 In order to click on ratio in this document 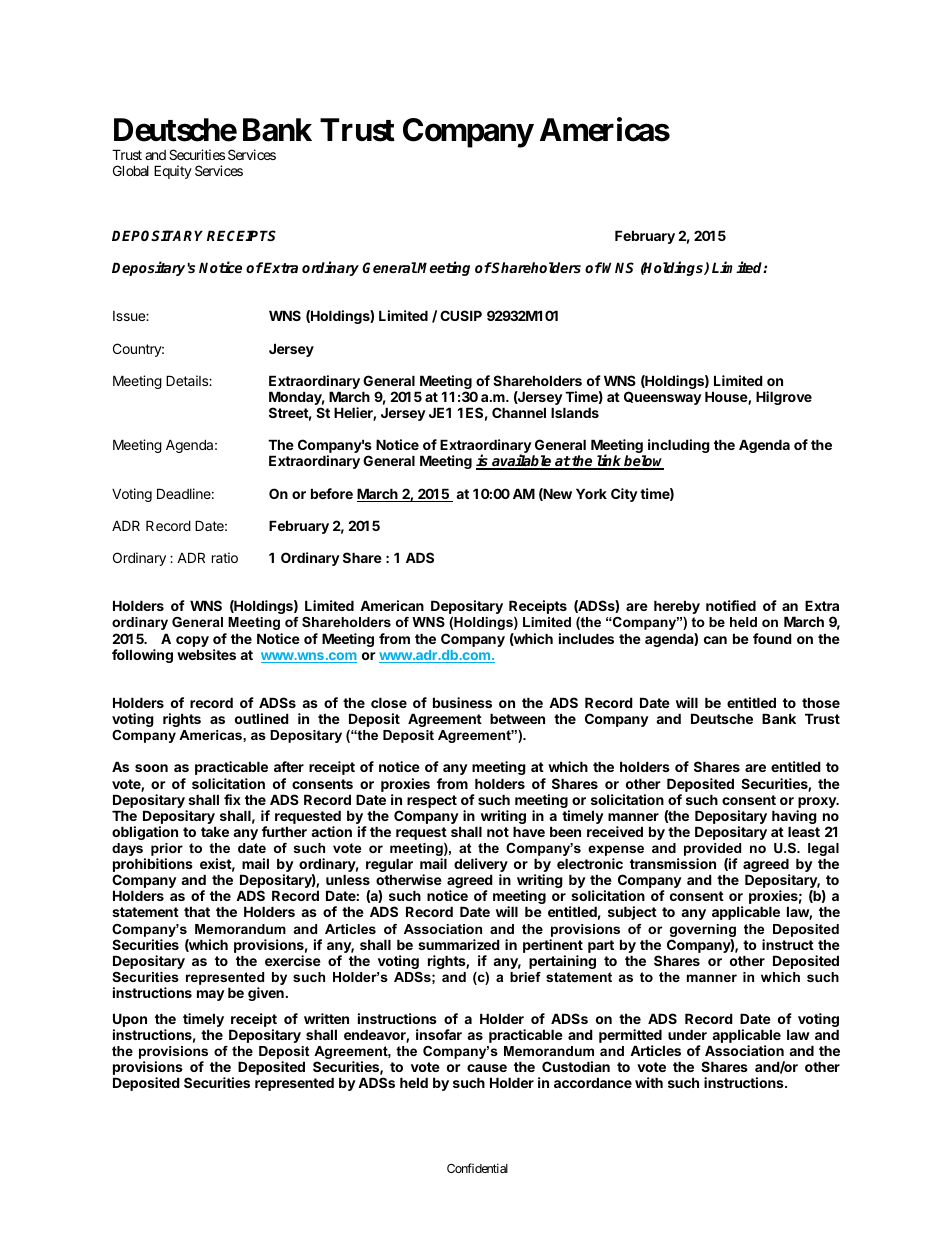, I will do `click(225, 557)`.
